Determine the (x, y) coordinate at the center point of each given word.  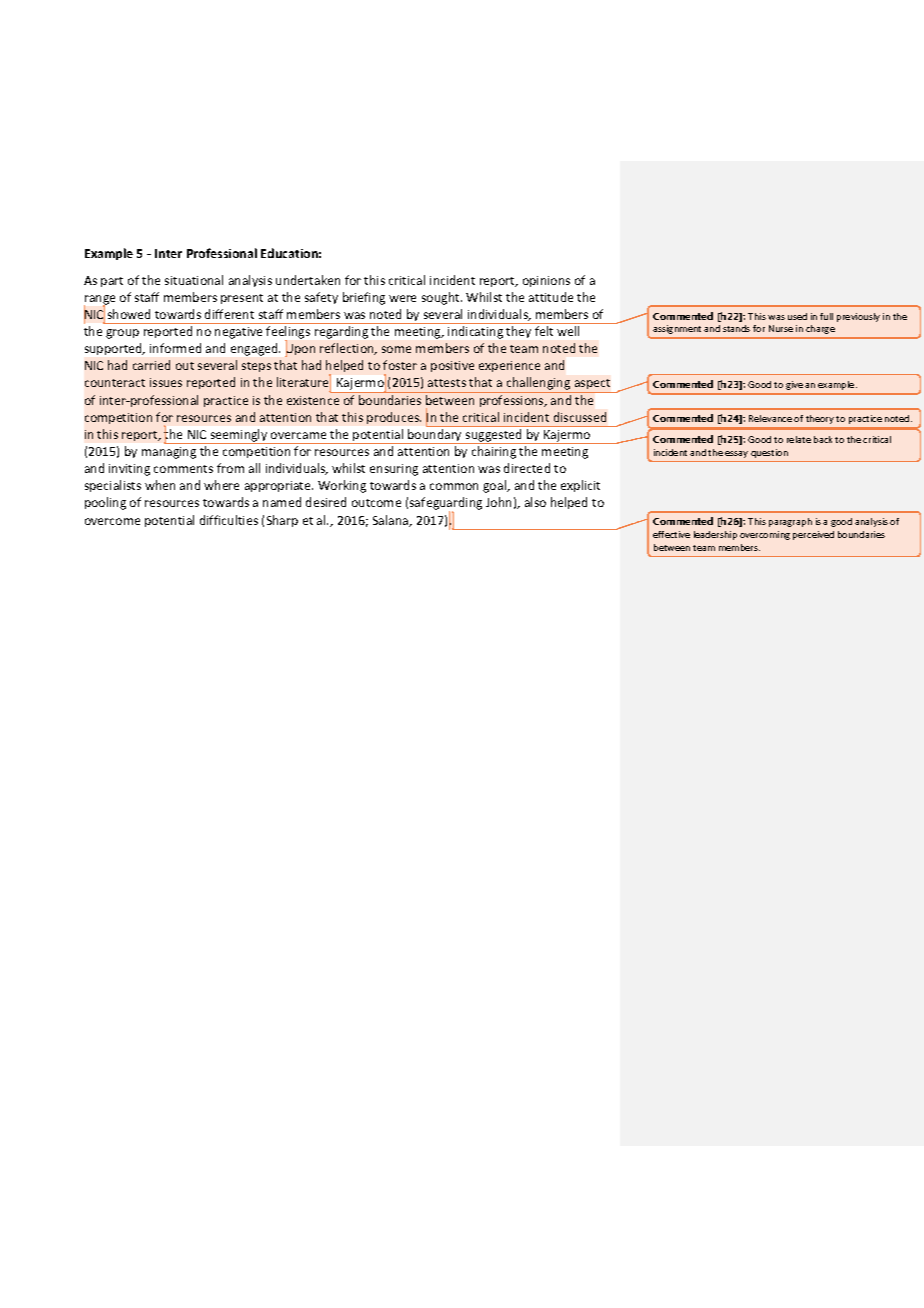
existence (313, 400)
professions (513, 401)
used (797, 316)
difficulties (229, 520)
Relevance (770, 418)
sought (442, 298)
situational (194, 280)
